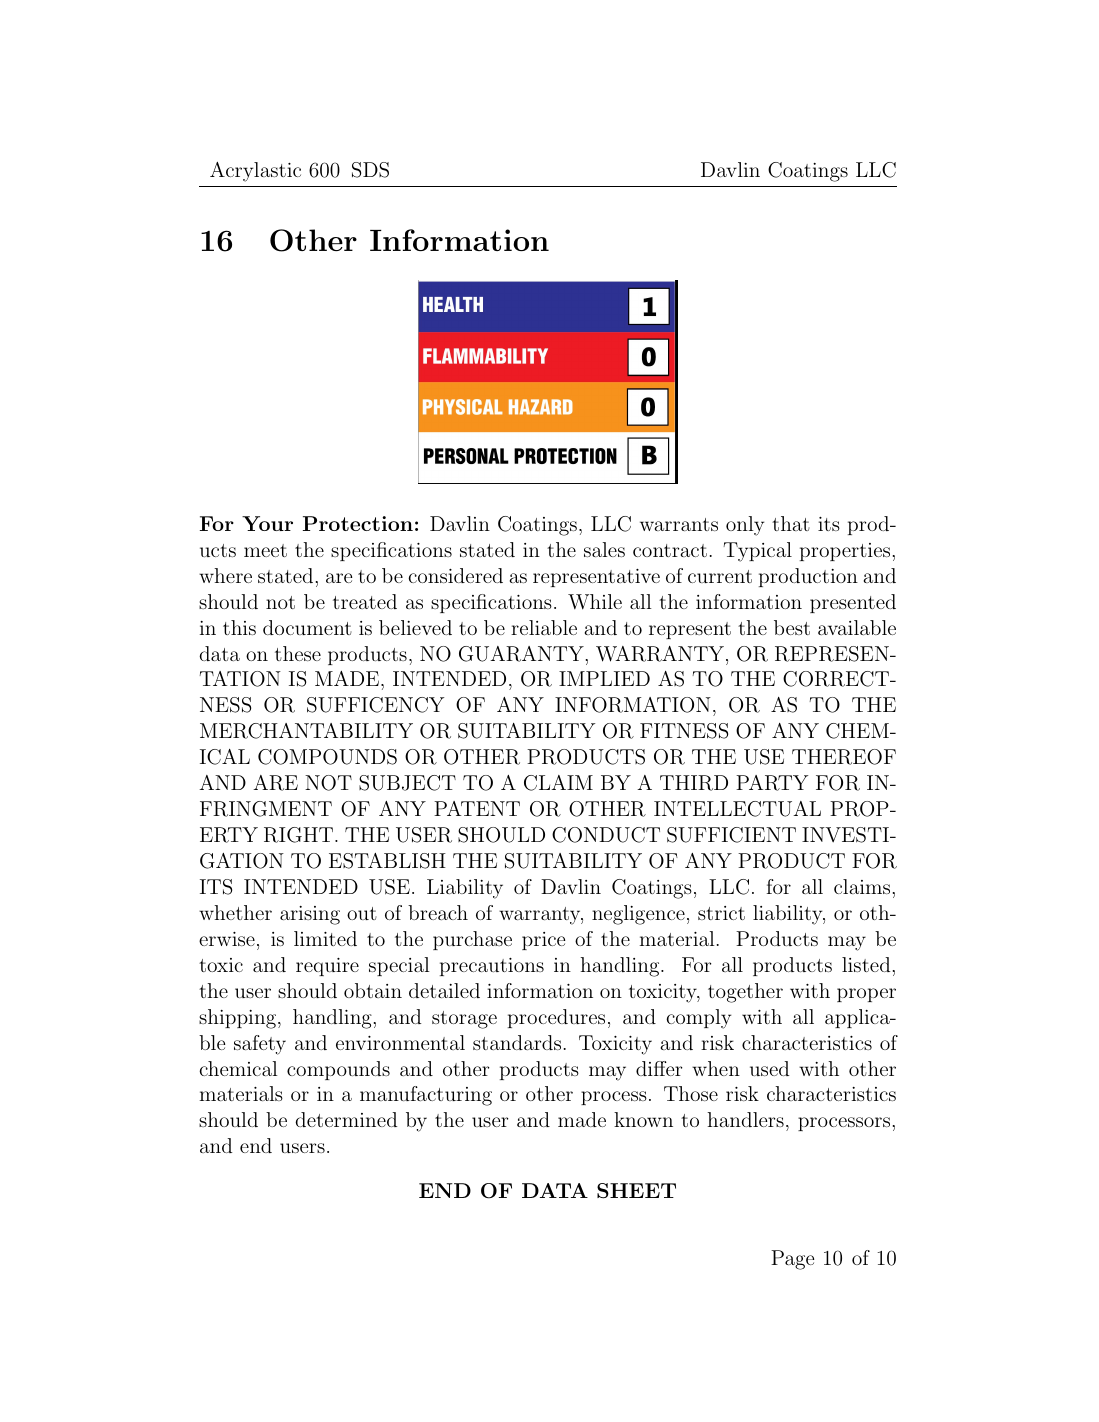 Image resolution: width=1099 pixels, height=1422 pixels. I want to click on MERCHANTABILITY, so click(306, 731).
